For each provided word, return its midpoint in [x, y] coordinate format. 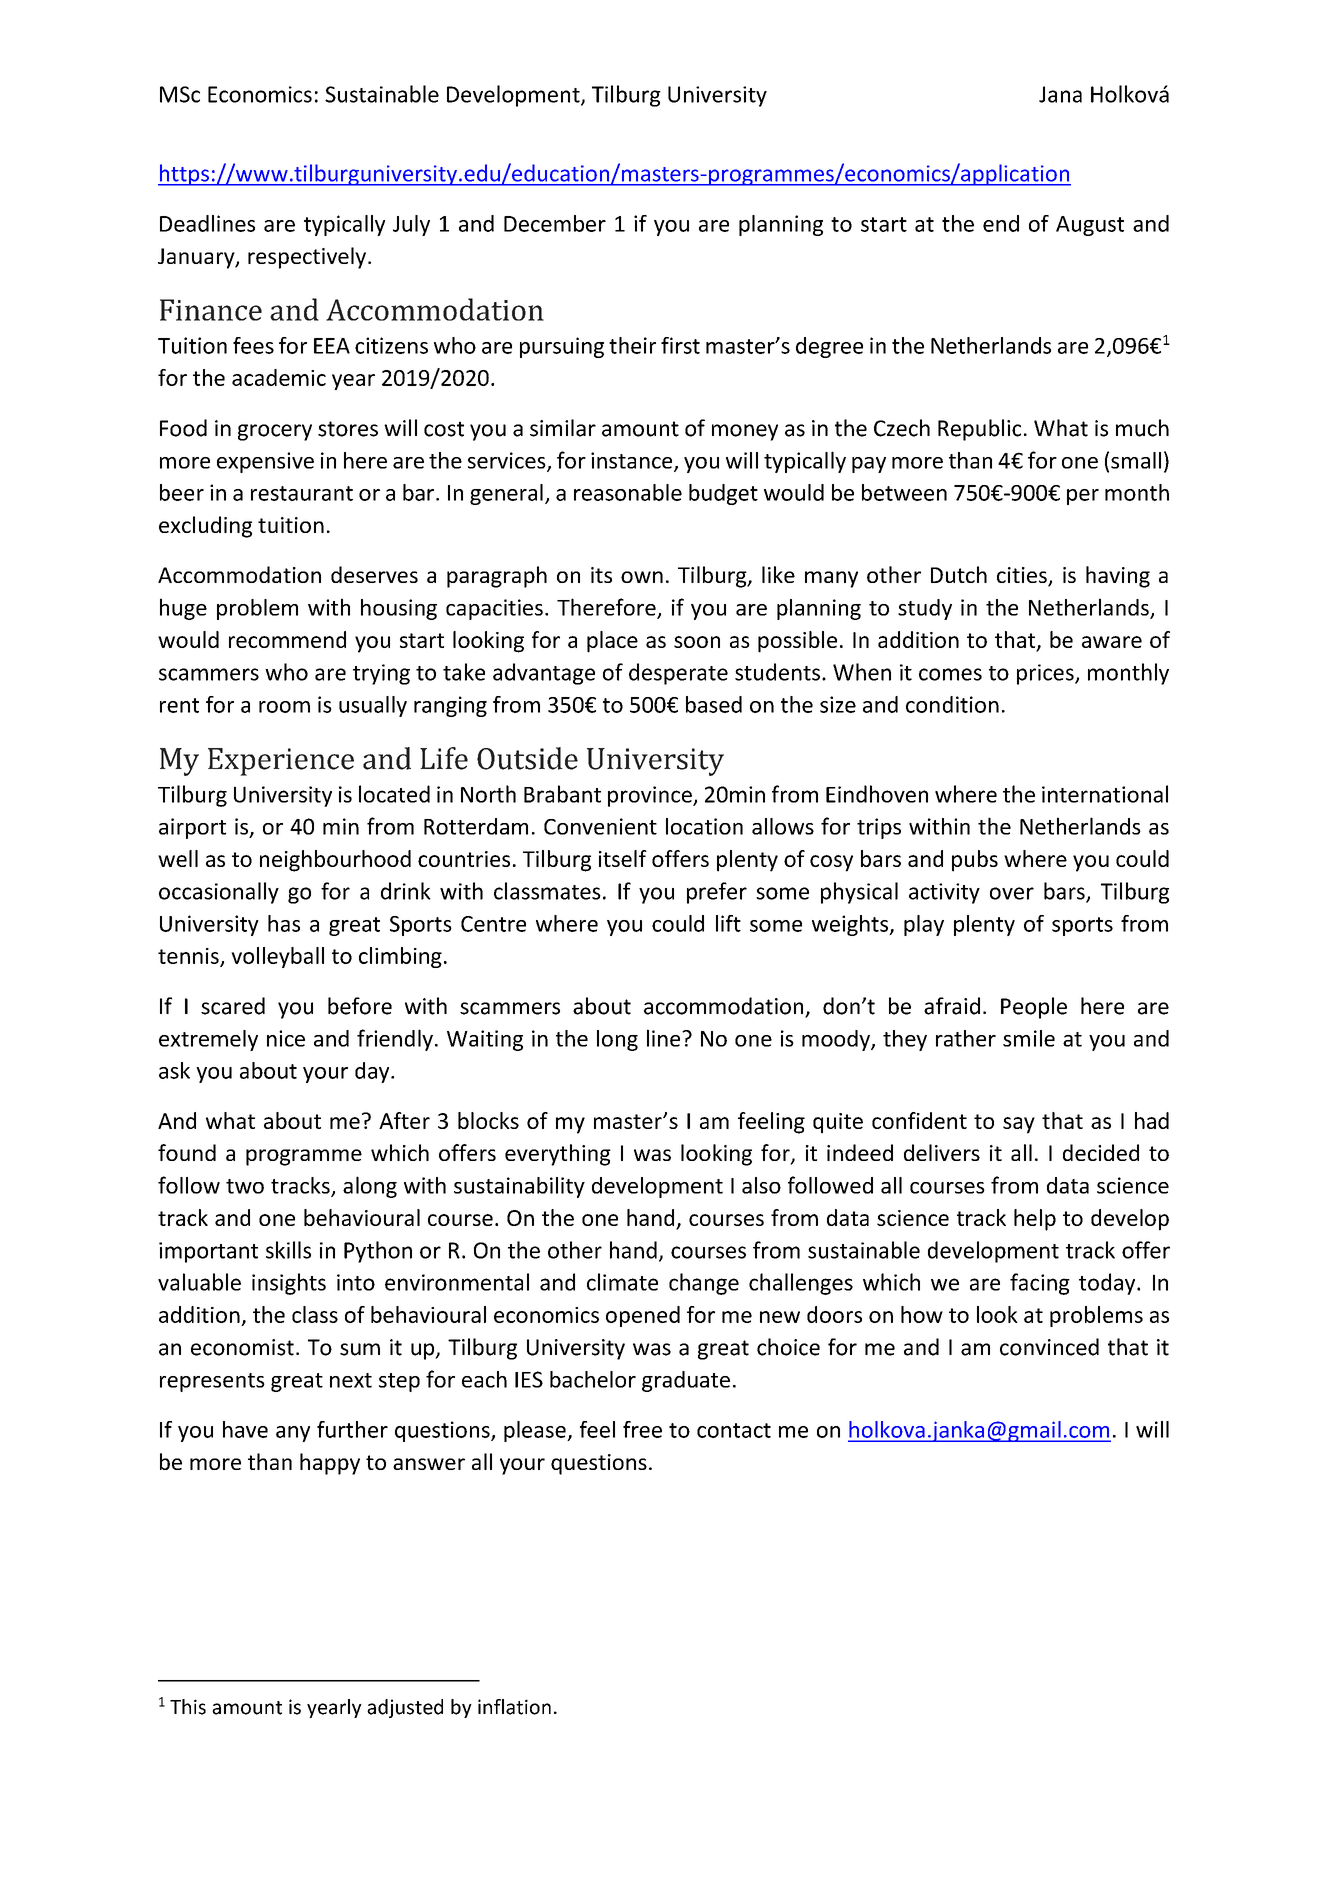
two [245, 1186]
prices [1046, 674]
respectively [307, 258]
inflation [514, 1707]
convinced [1049, 1347]
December [555, 223]
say [1019, 1125]
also [761, 1185]
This [188, 1707]
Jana [1060, 94]
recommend [287, 639]
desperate [678, 674]
